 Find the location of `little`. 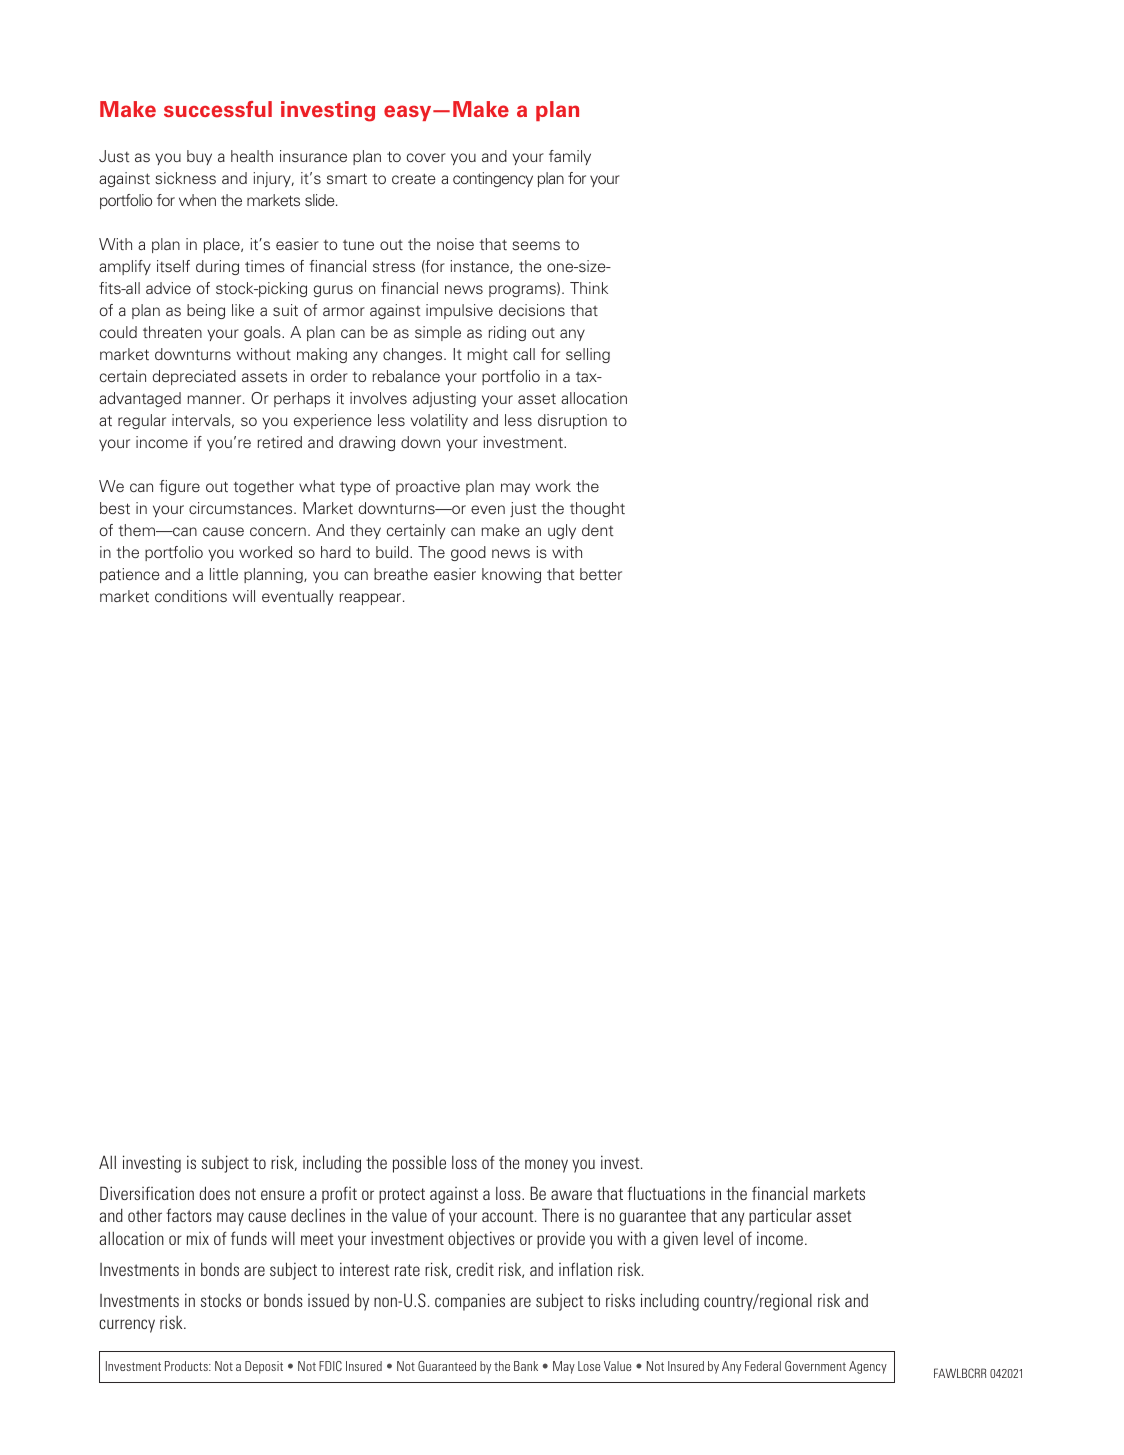

little is located at coordinates (224, 574).
